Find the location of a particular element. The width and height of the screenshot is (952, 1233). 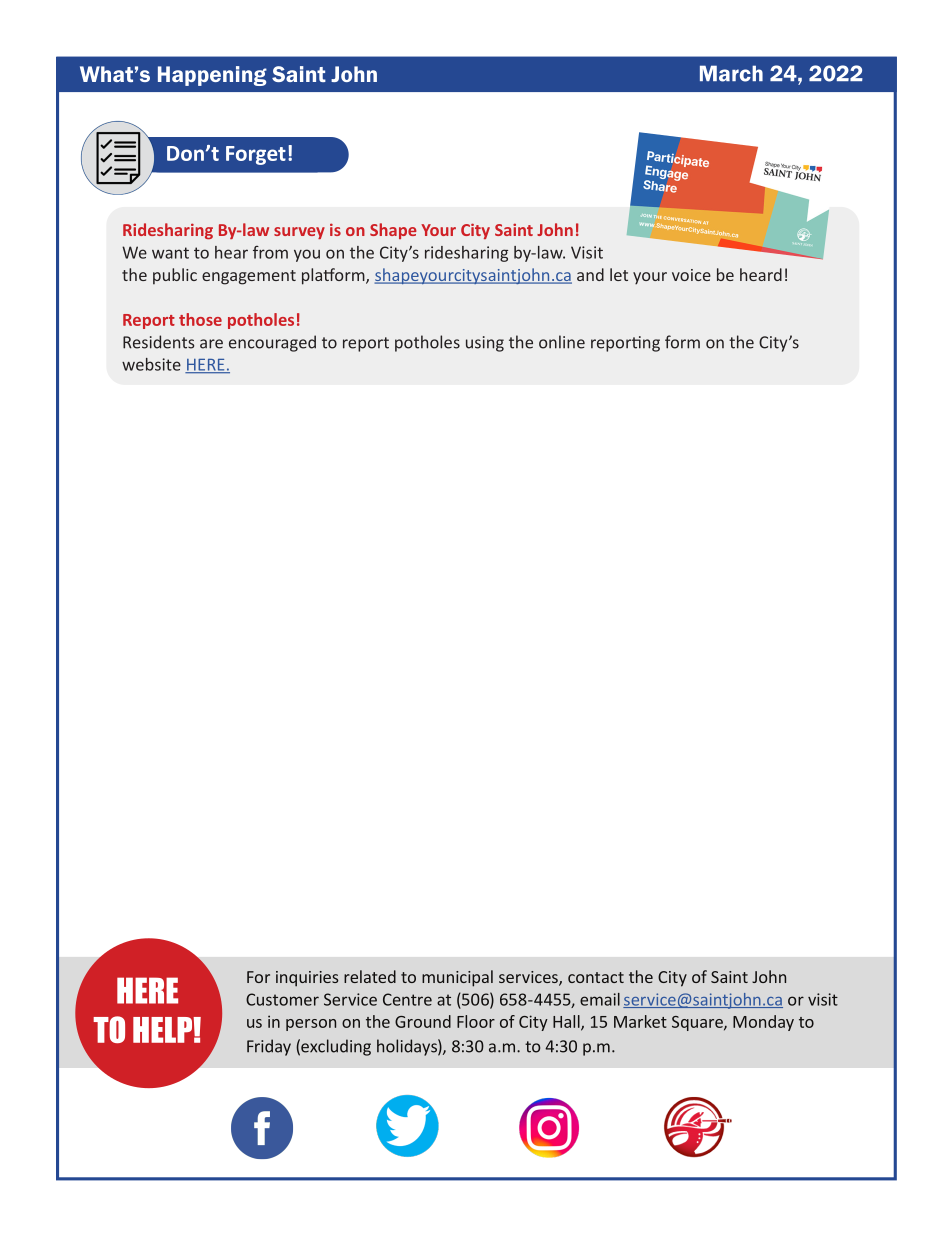

related is located at coordinates (370, 976).
